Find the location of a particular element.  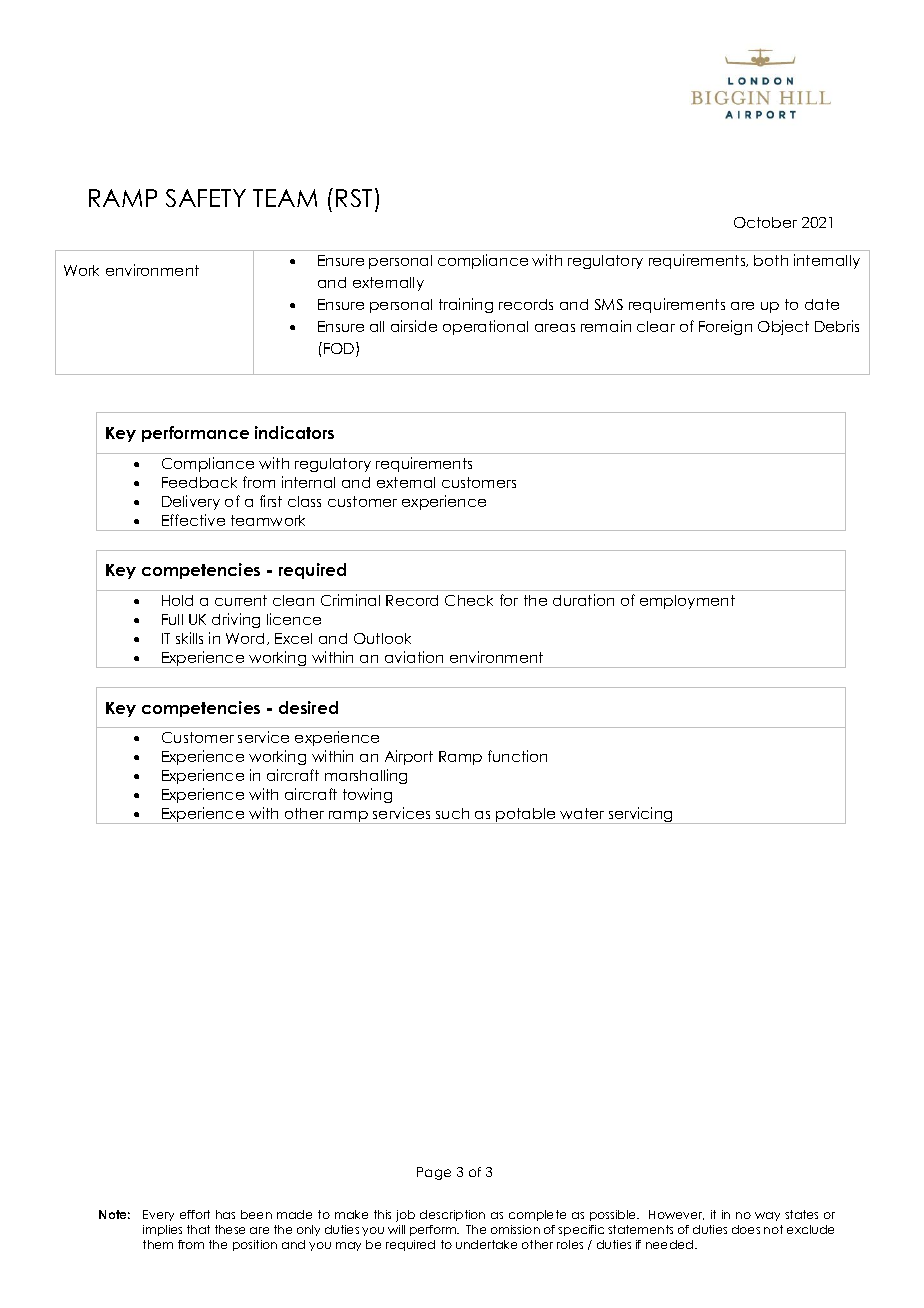

Effective is located at coordinates (193, 520).
